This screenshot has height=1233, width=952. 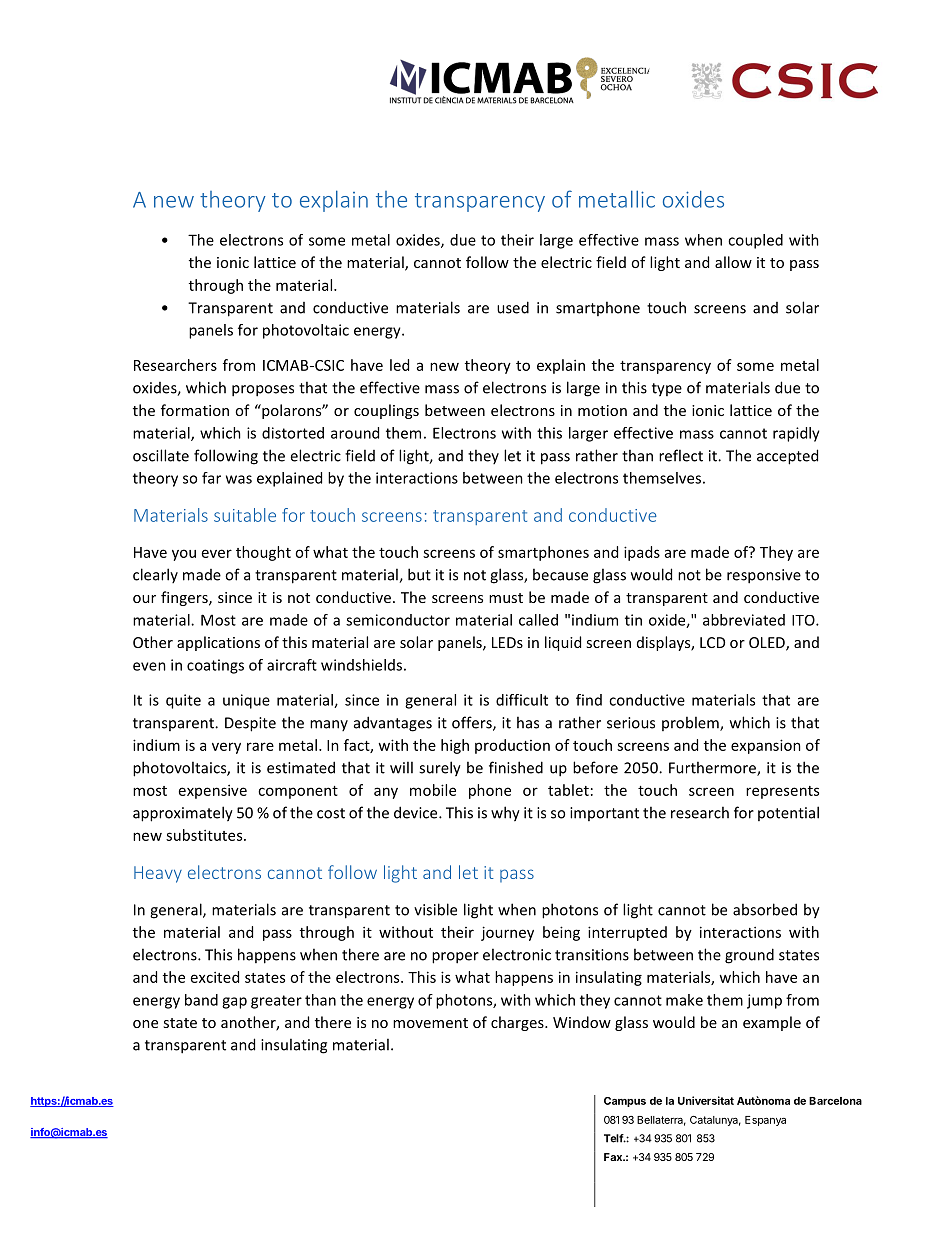 What do you see at coordinates (768, 644) in the screenshot?
I see `OLED` at bounding box center [768, 644].
